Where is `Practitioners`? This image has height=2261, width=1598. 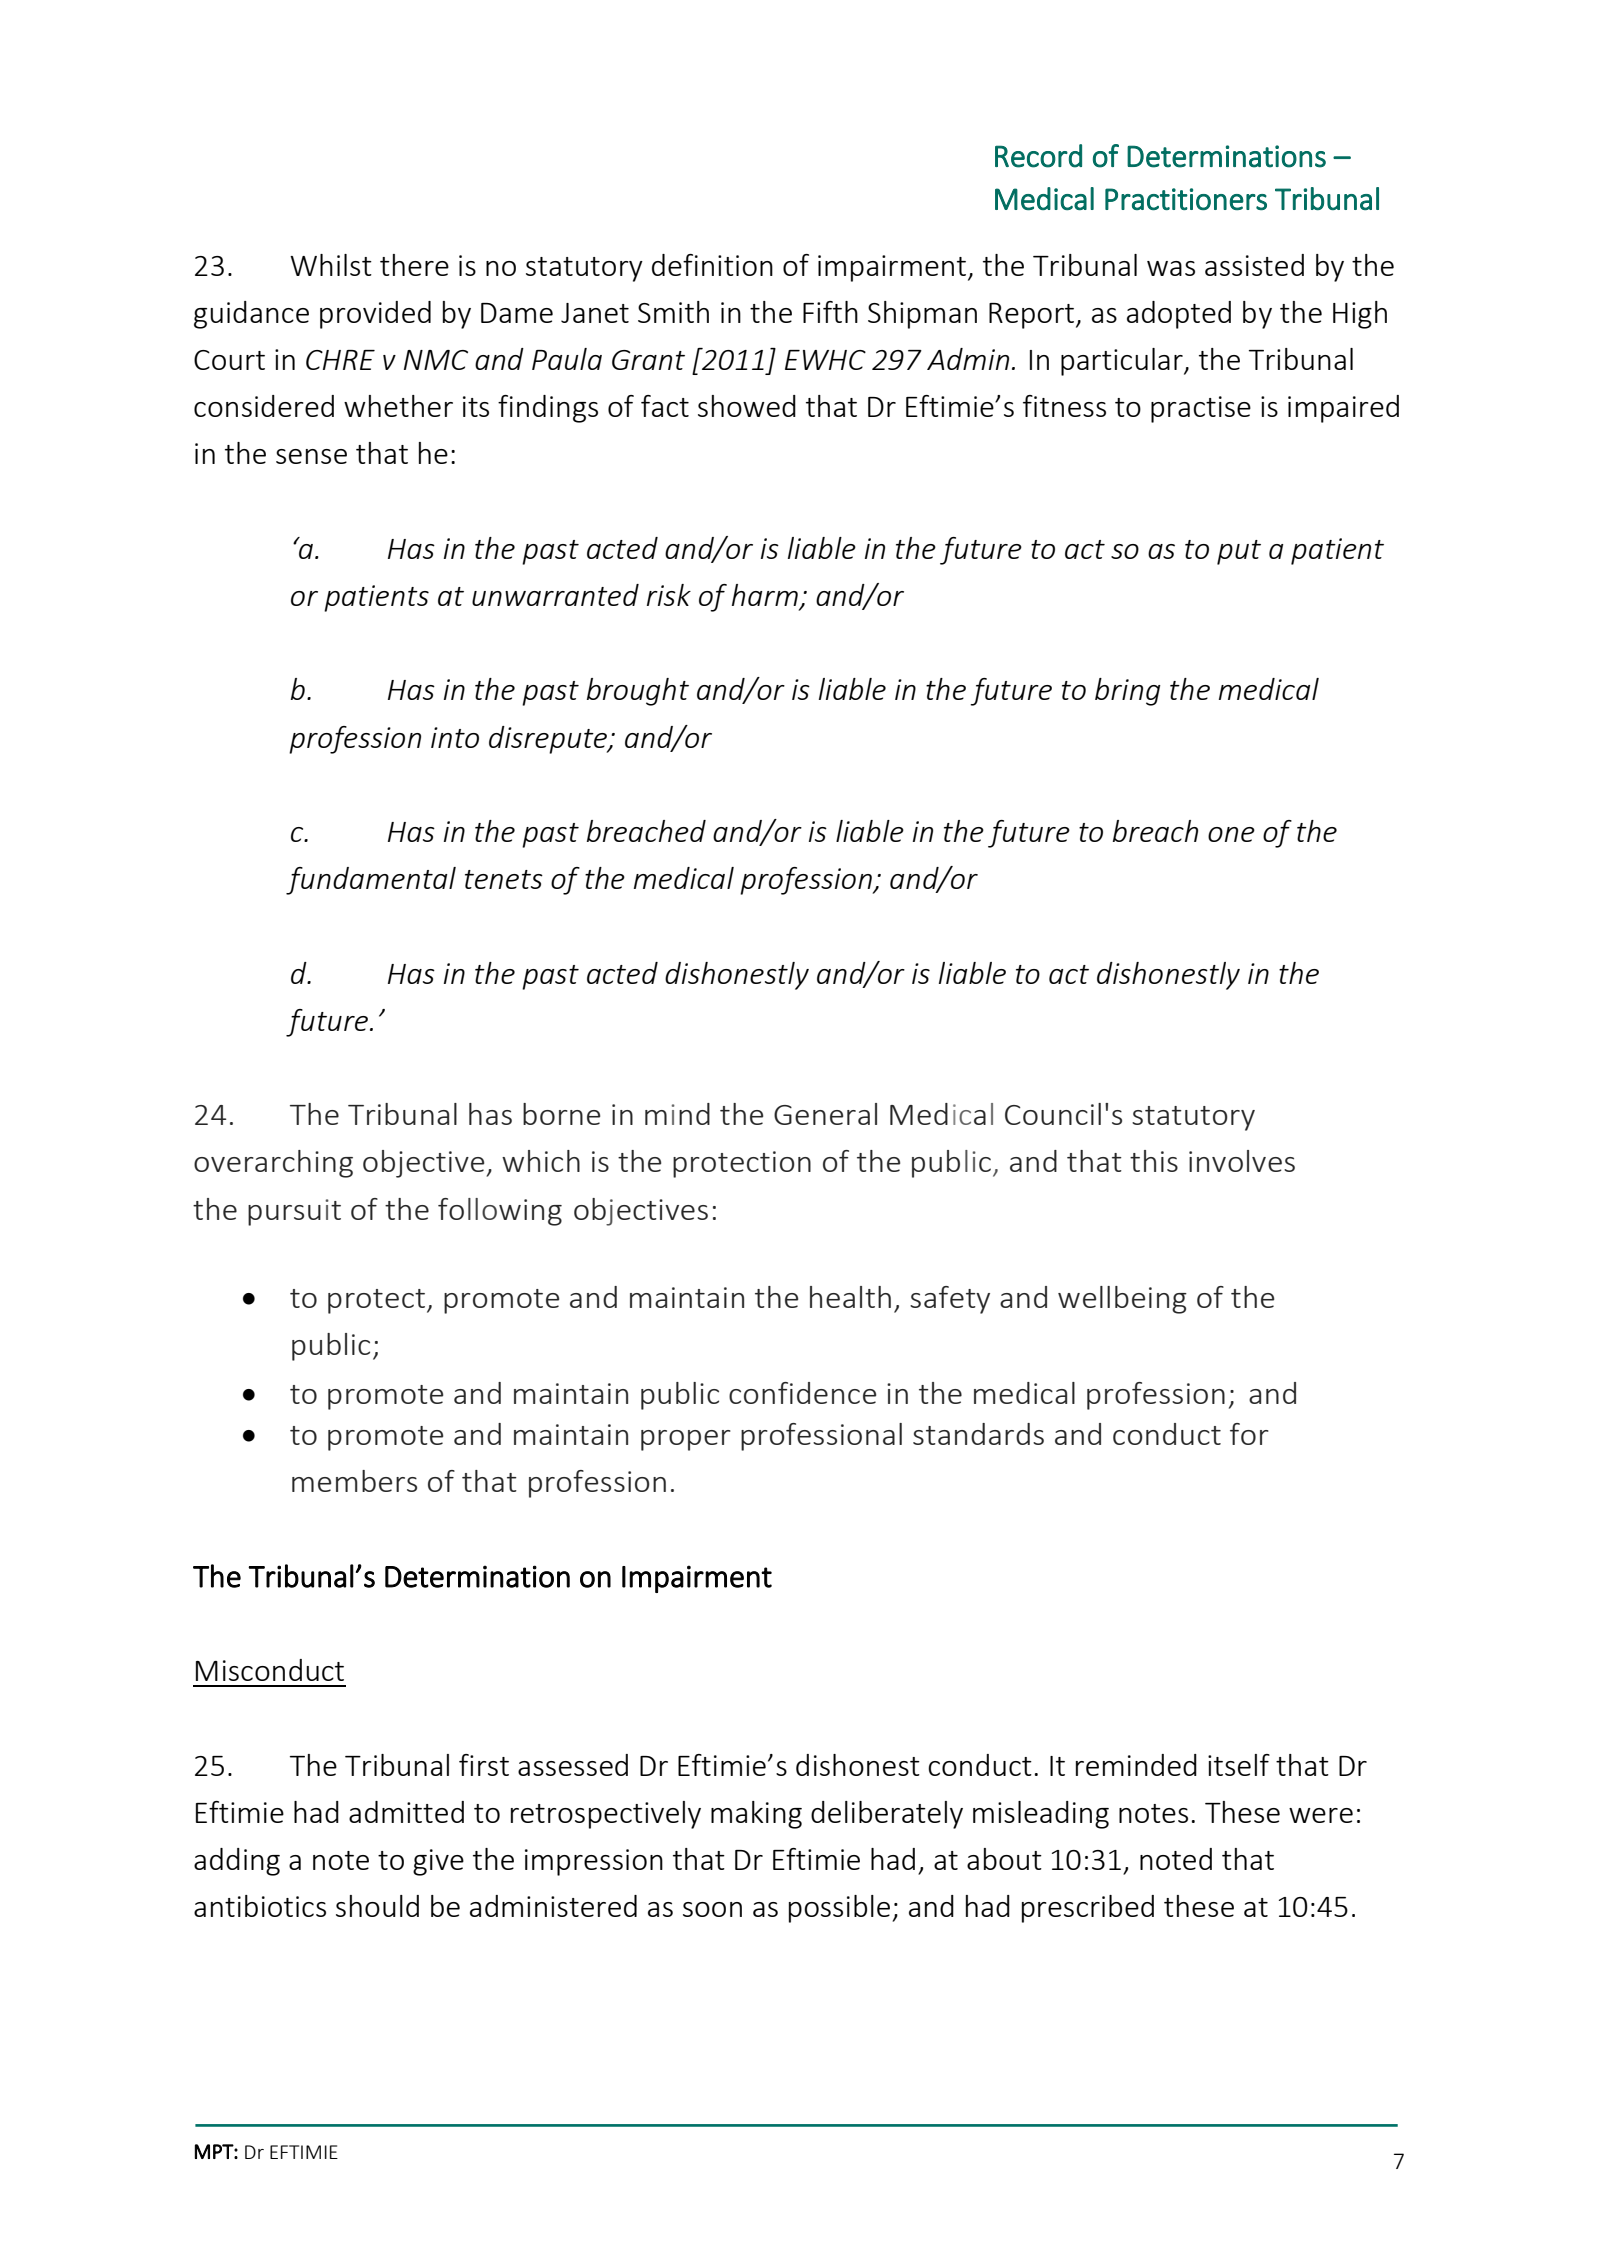
Practitioners is located at coordinates (1186, 199).
